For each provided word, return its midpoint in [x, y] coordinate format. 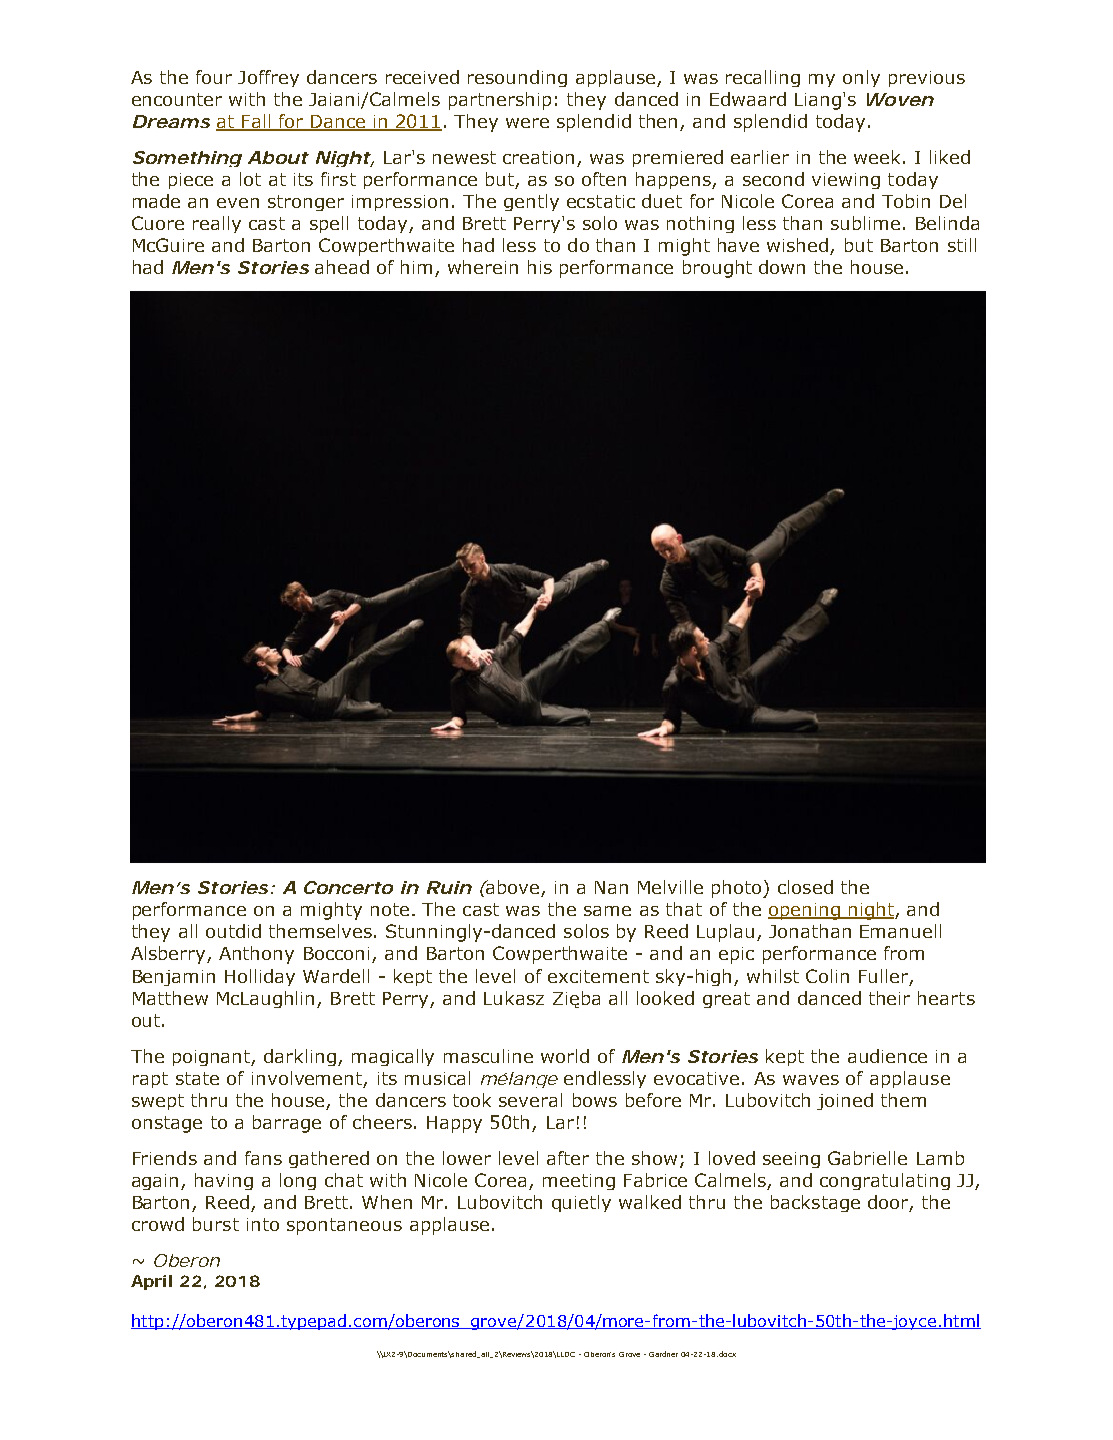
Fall [256, 122]
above [513, 888]
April [151, 1282]
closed [805, 887]
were [527, 123]
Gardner [663, 1354]
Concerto [348, 887]
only [861, 78]
